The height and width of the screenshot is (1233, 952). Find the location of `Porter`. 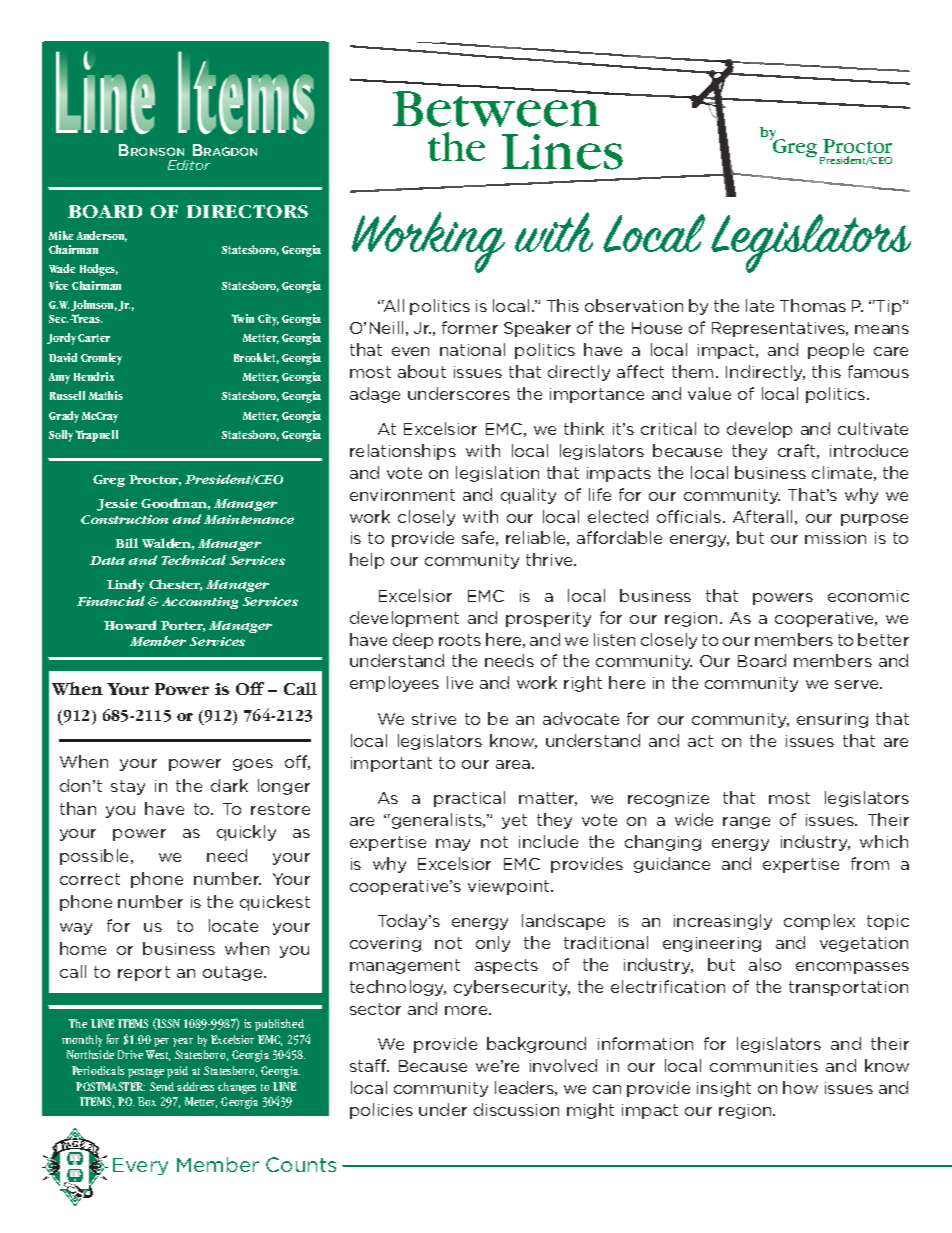

Porter is located at coordinates (183, 626).
